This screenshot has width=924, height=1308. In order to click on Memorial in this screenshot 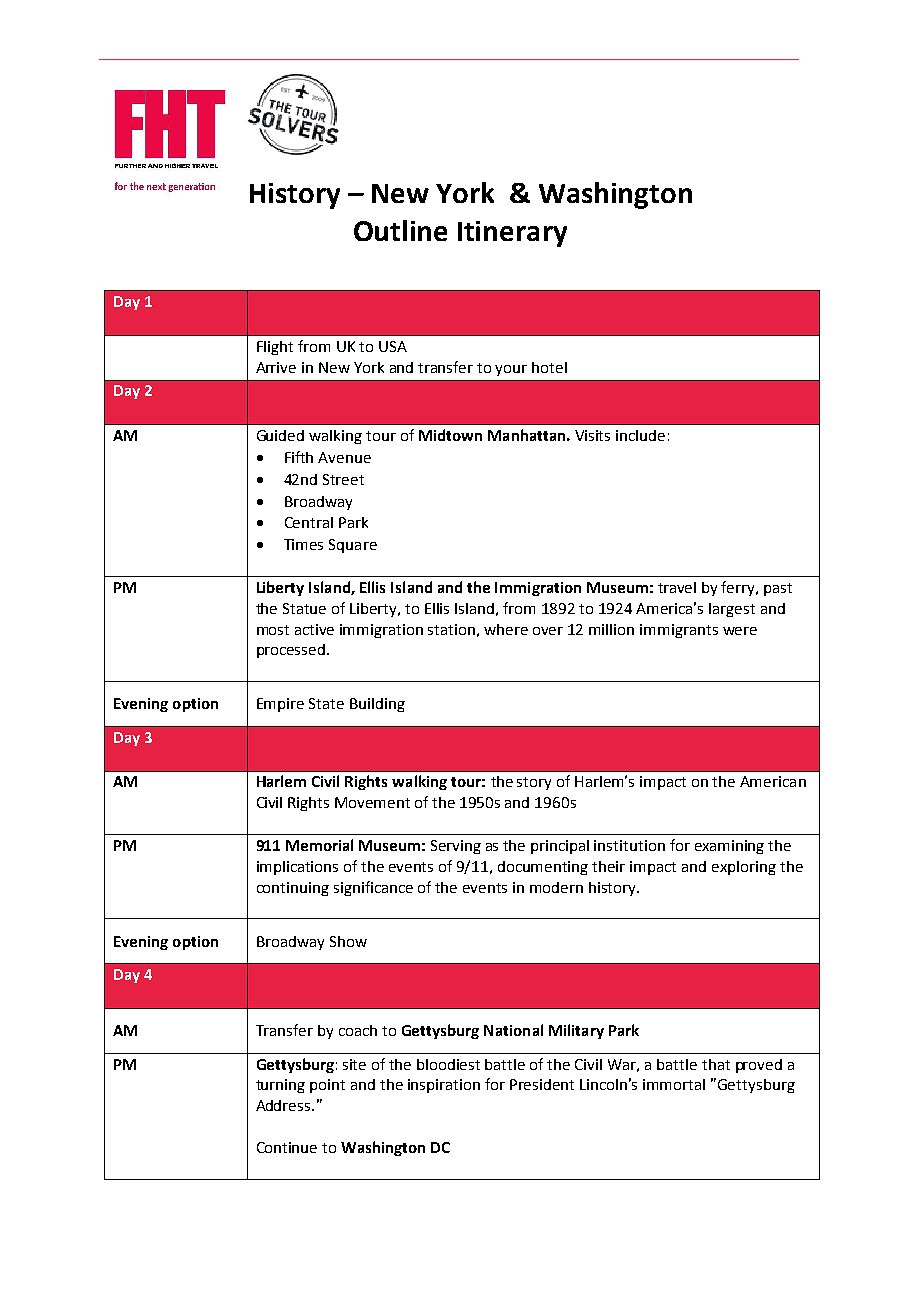, I will do `click(319, 845)`.
